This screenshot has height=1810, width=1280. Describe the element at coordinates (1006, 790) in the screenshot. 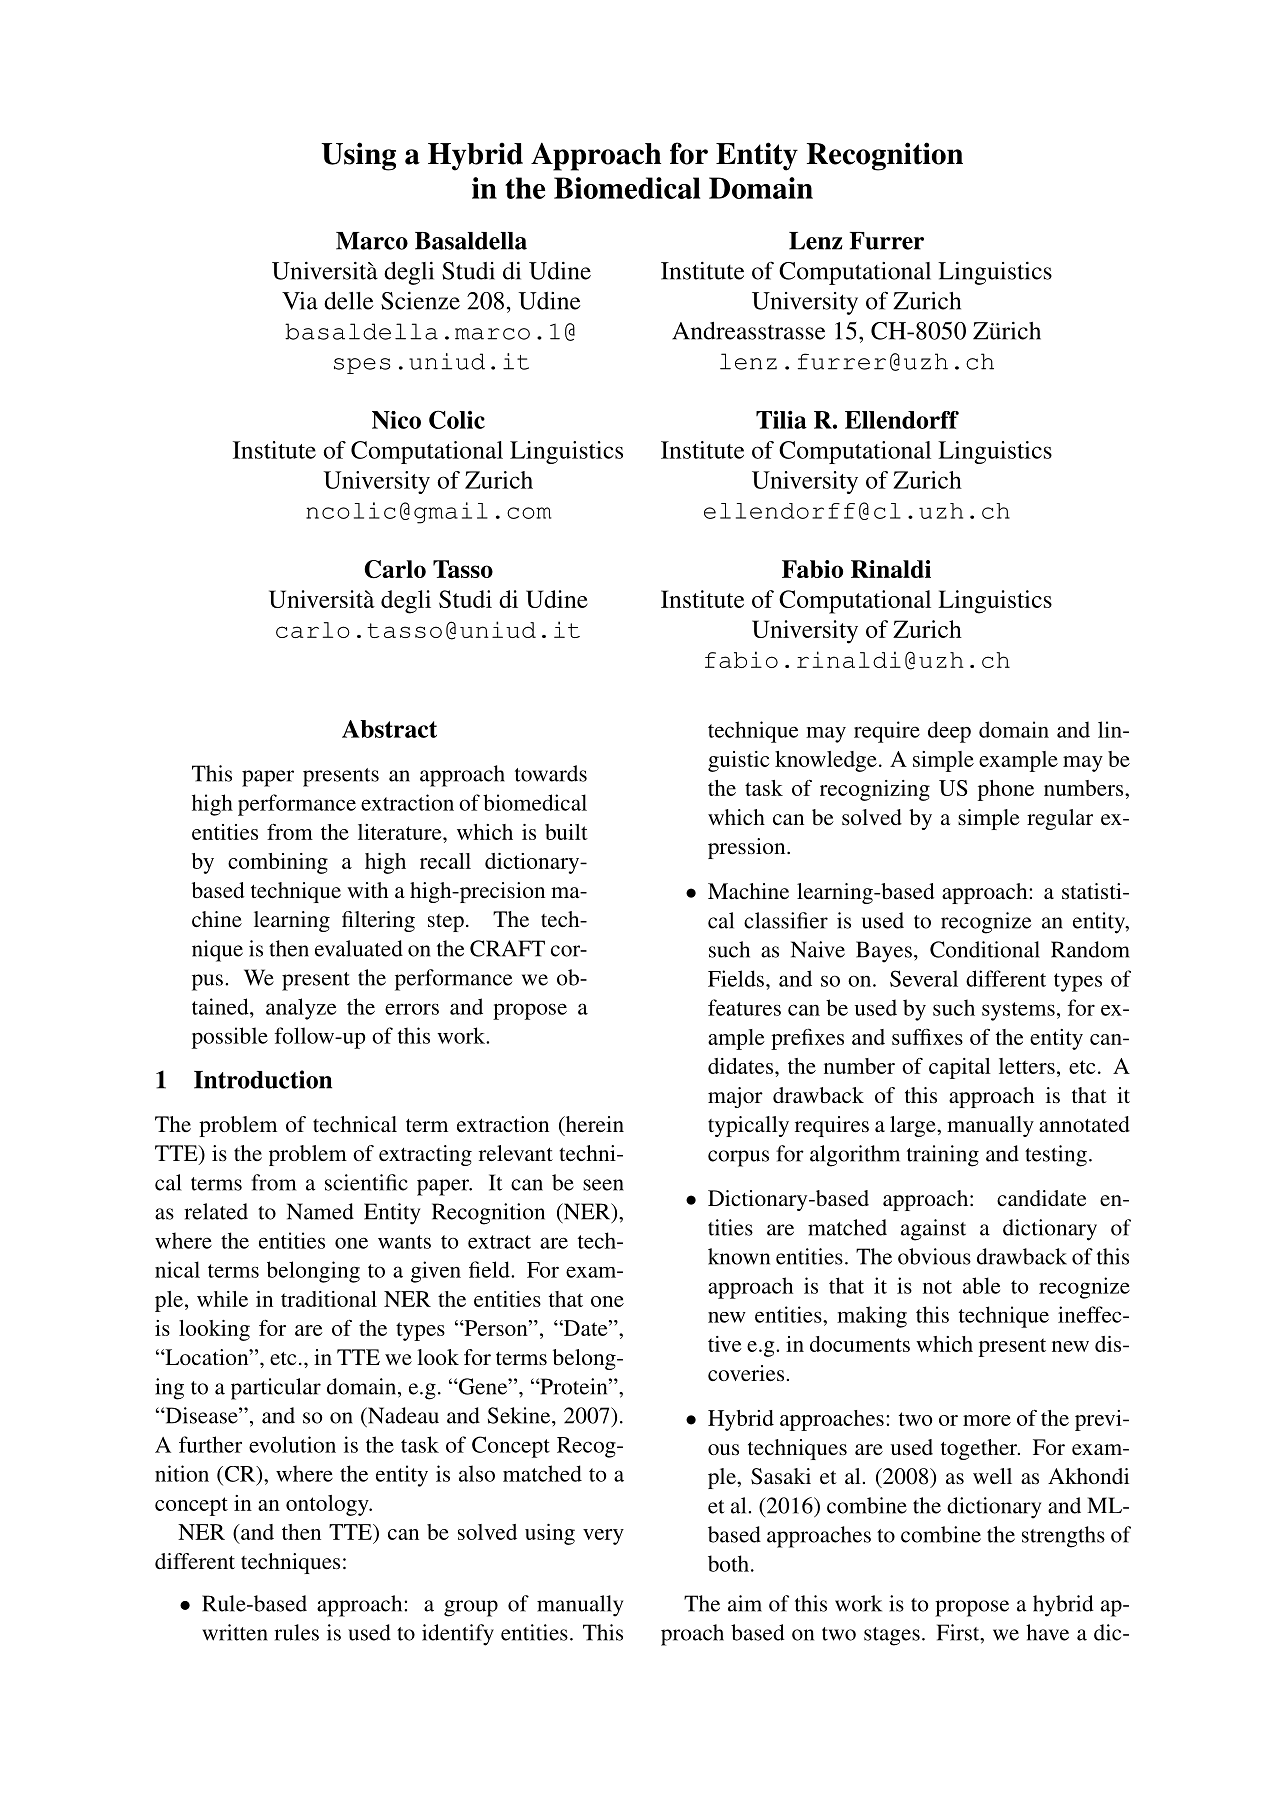

I see `phone` at that location.
